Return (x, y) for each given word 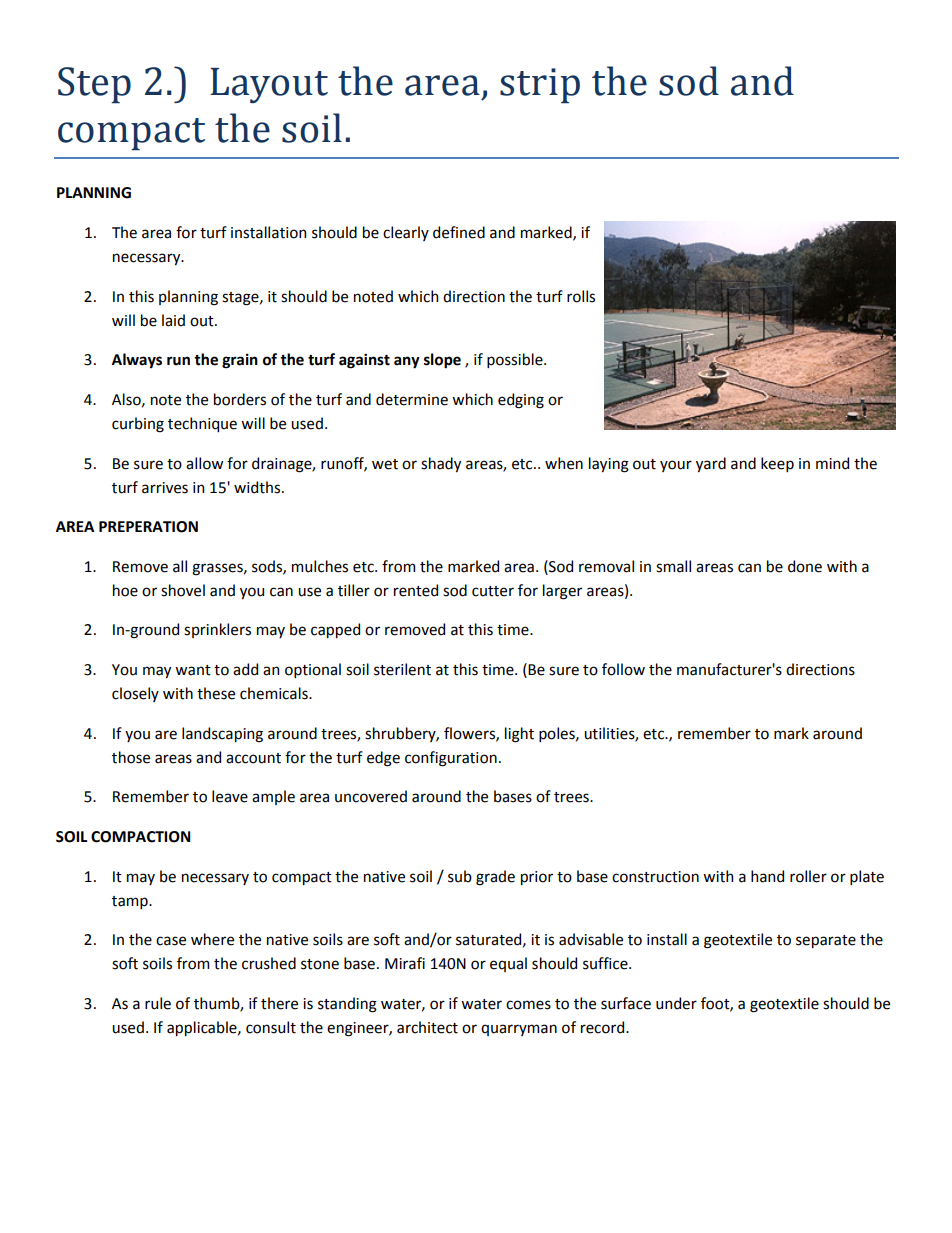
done (805, 566)
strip (540, 86)
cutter (493, 591)
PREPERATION (148, 527)
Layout (269, 85)
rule (158, 1003)
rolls (581, 296)
